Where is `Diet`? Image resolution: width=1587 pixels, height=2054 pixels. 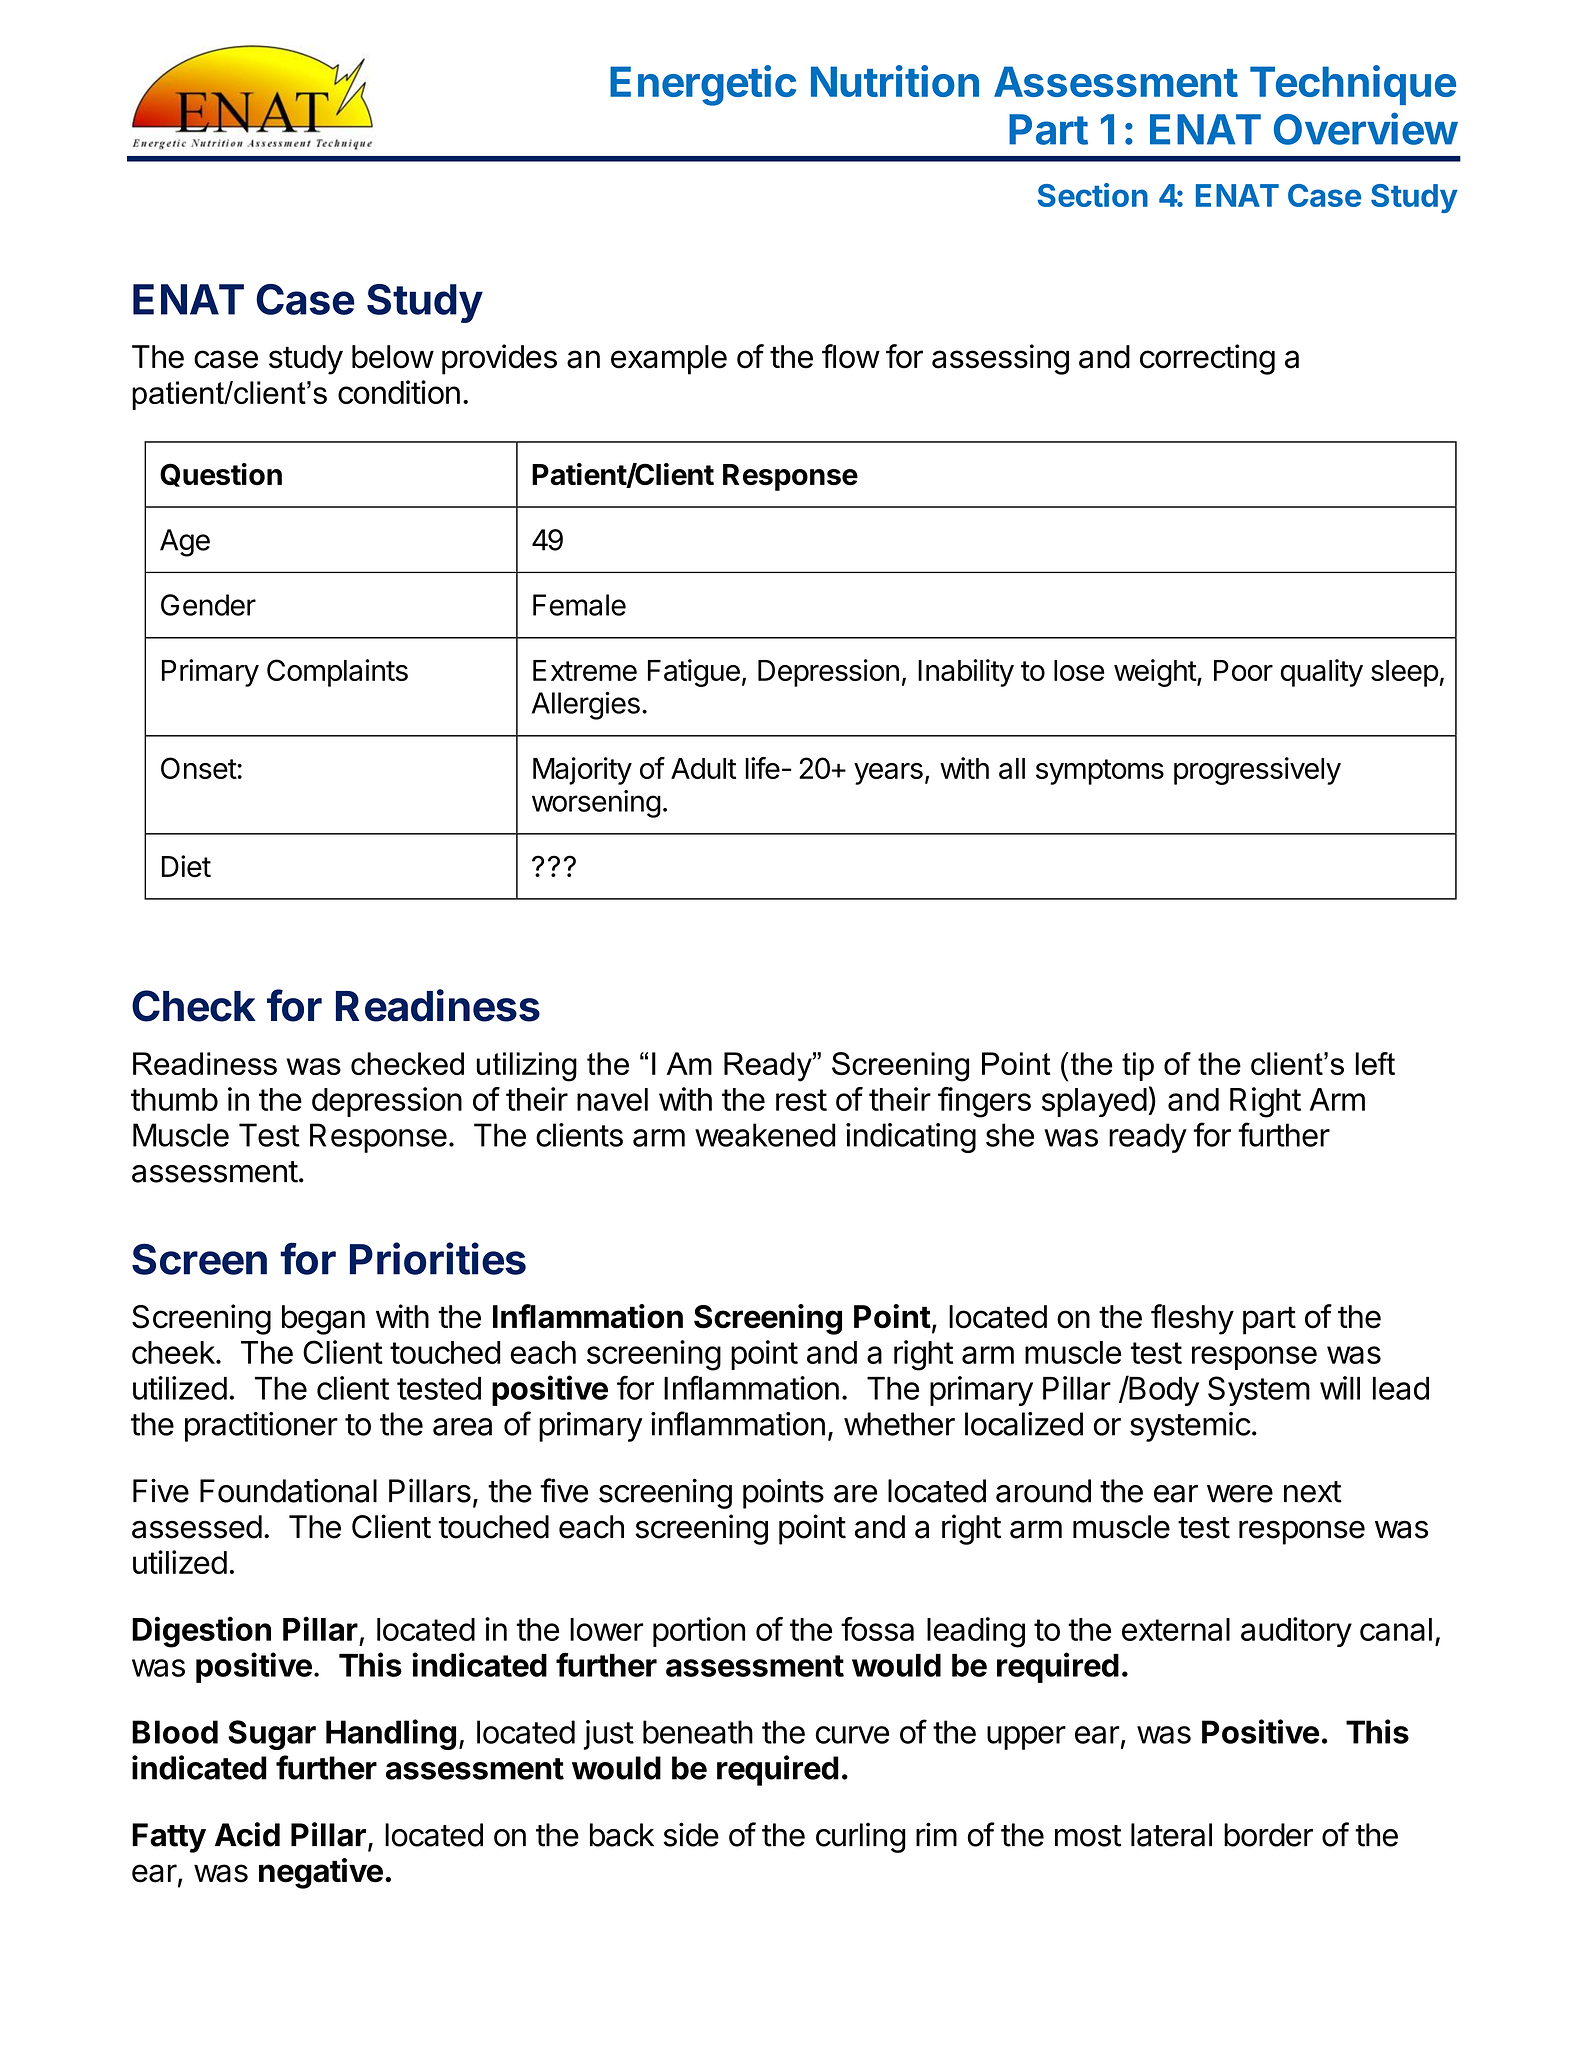 Diet is located at coordinates (186, 866).
